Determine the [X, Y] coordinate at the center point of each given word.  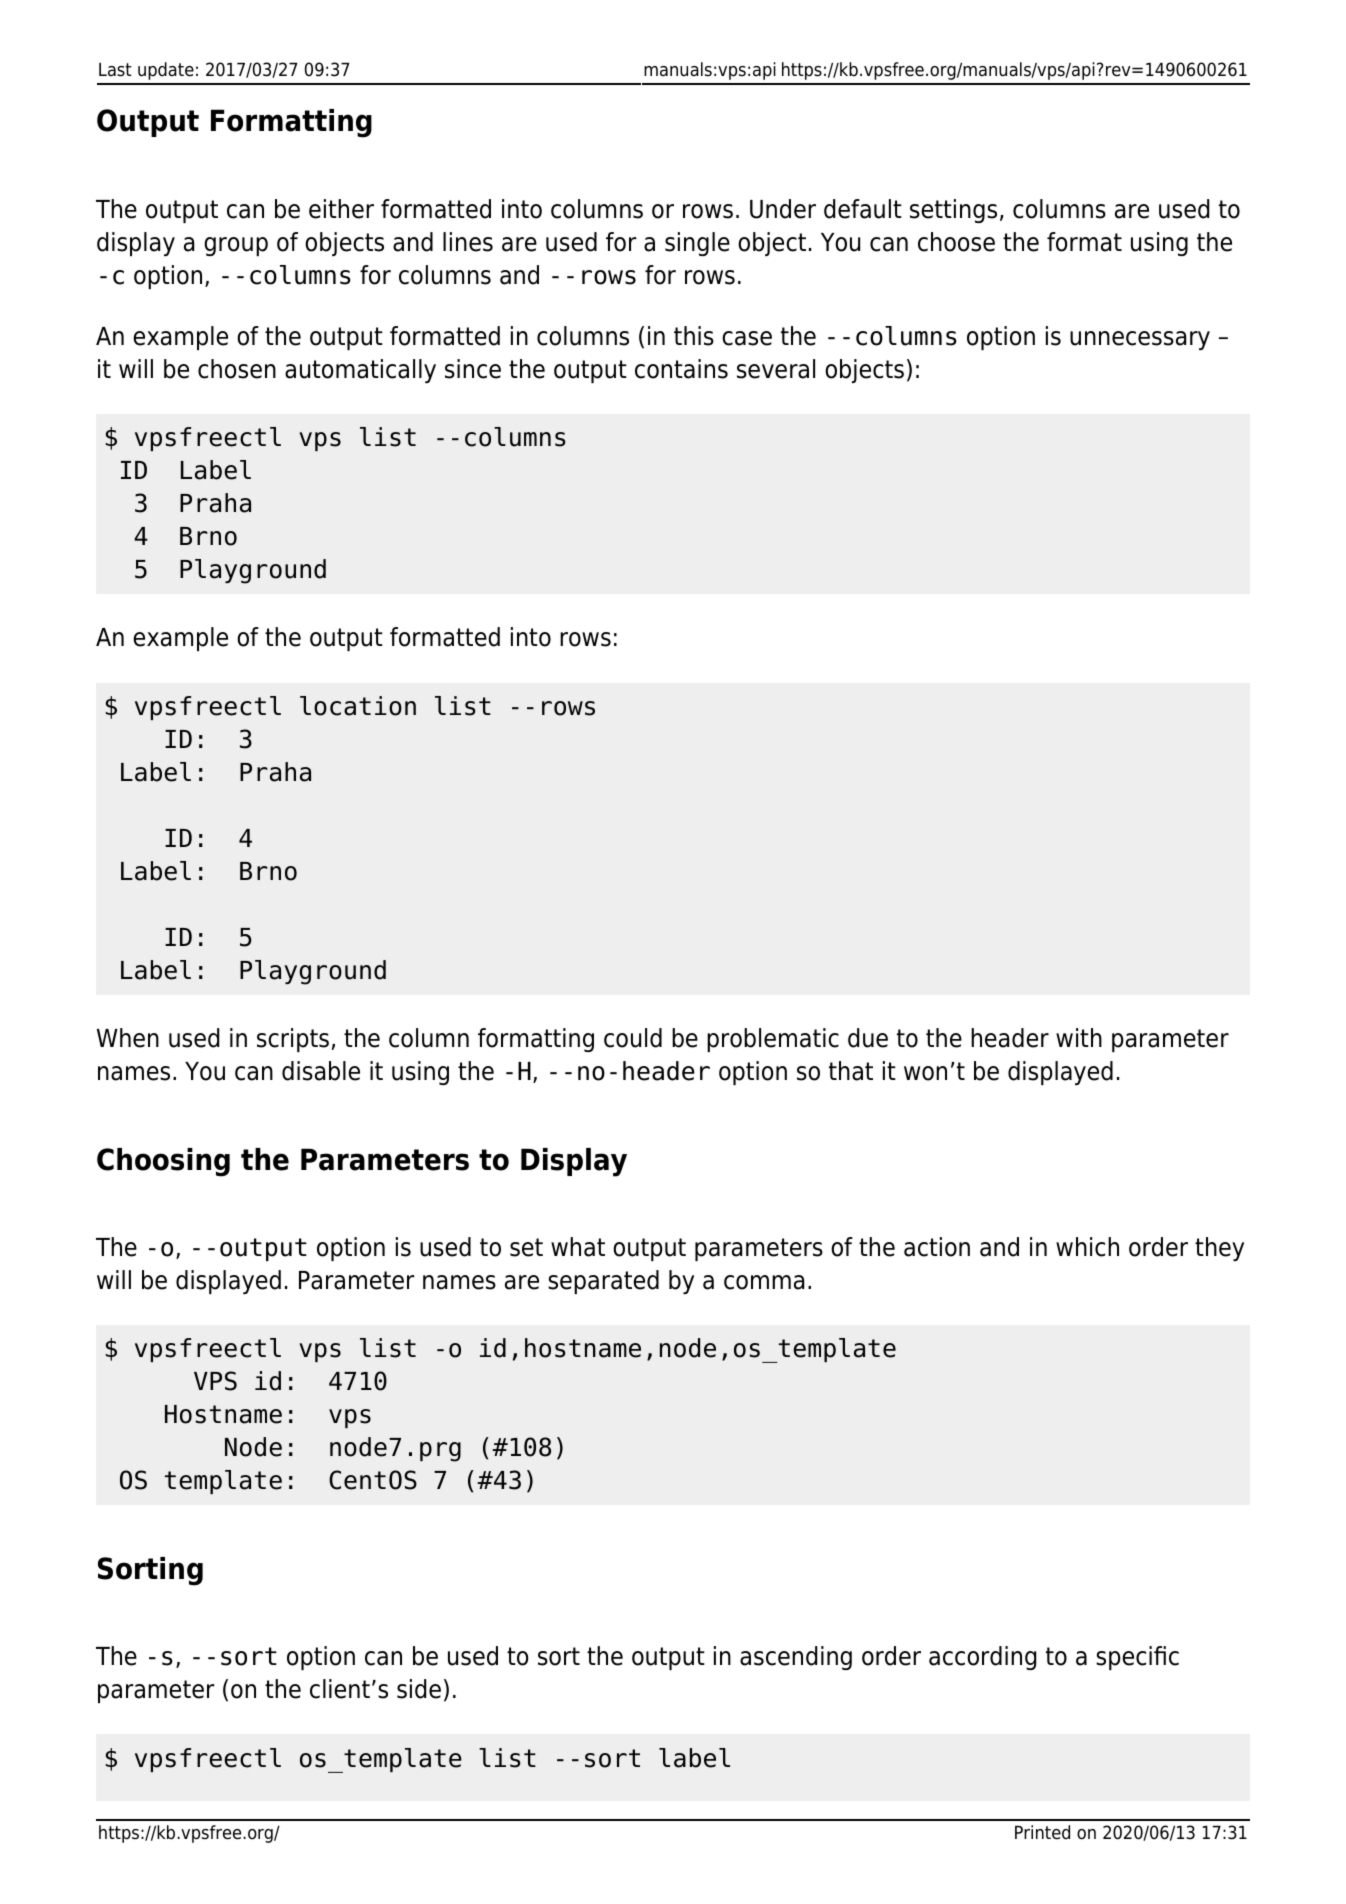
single [697, 244]
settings [953, 211]
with [1079, 1037]
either [341, 209]
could [633, 1038]
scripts [293, 1040]
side [419, 1689]
